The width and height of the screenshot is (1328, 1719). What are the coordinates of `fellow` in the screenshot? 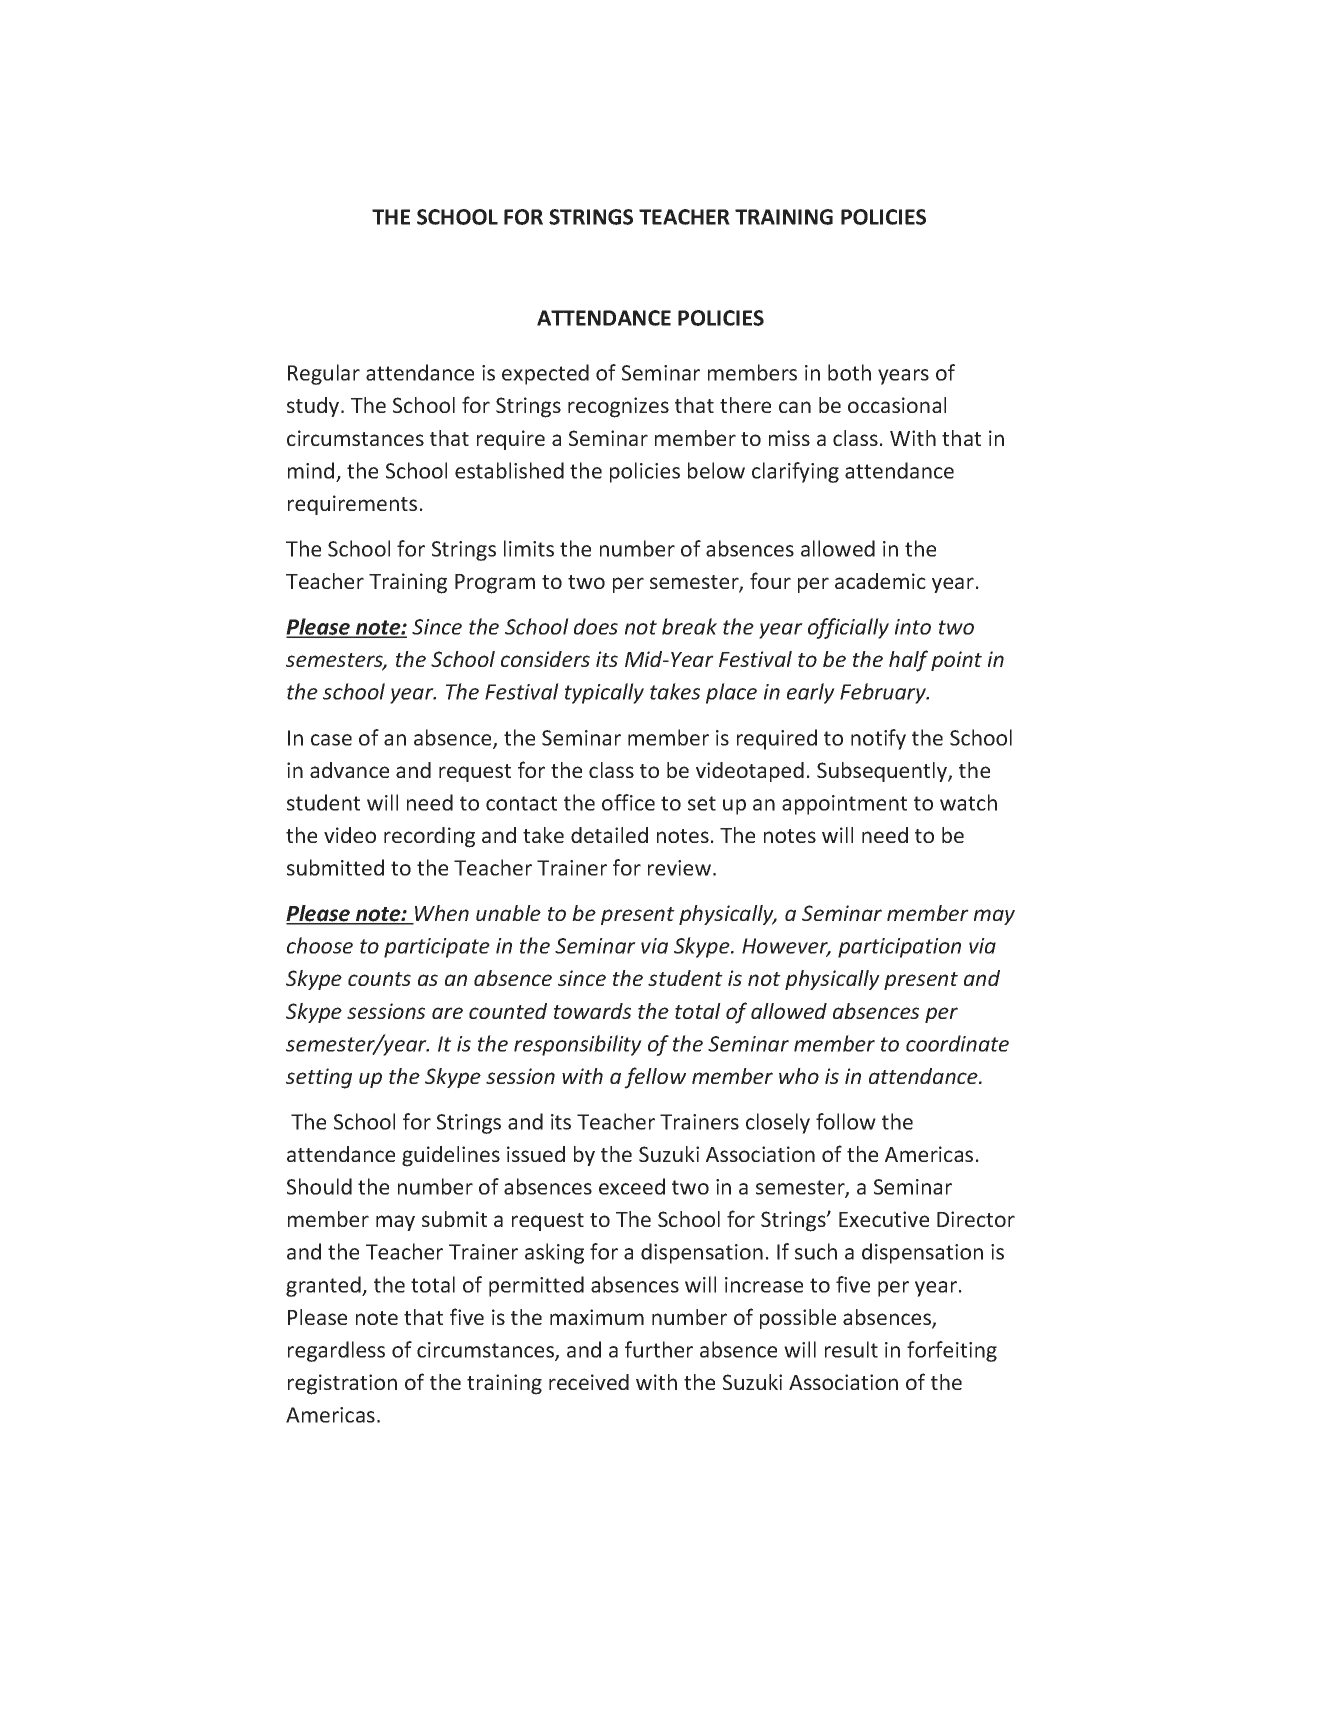 It's located at (655, 1078).
